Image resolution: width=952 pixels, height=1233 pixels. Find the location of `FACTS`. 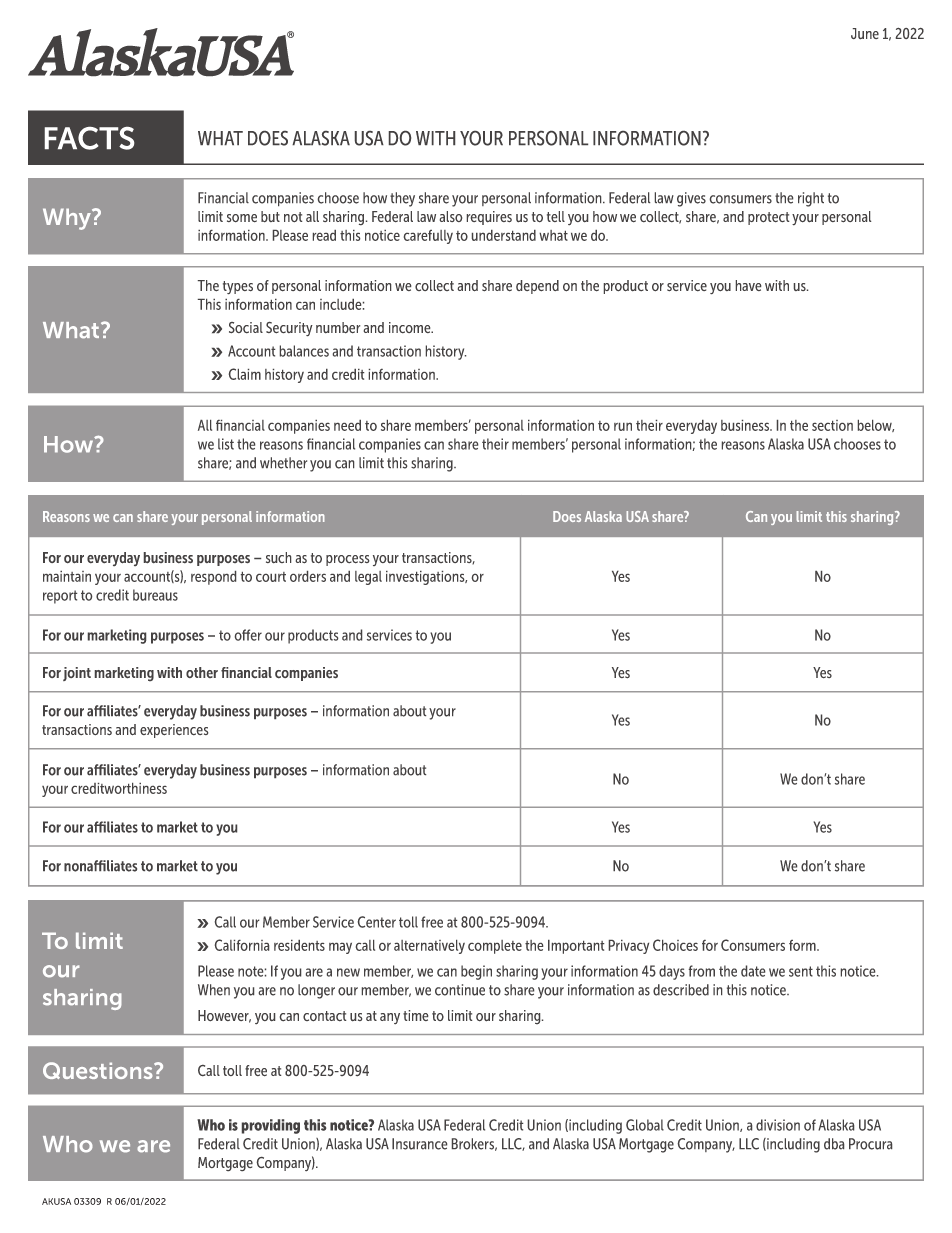

FACTS is located at coordinates (89, 138).
